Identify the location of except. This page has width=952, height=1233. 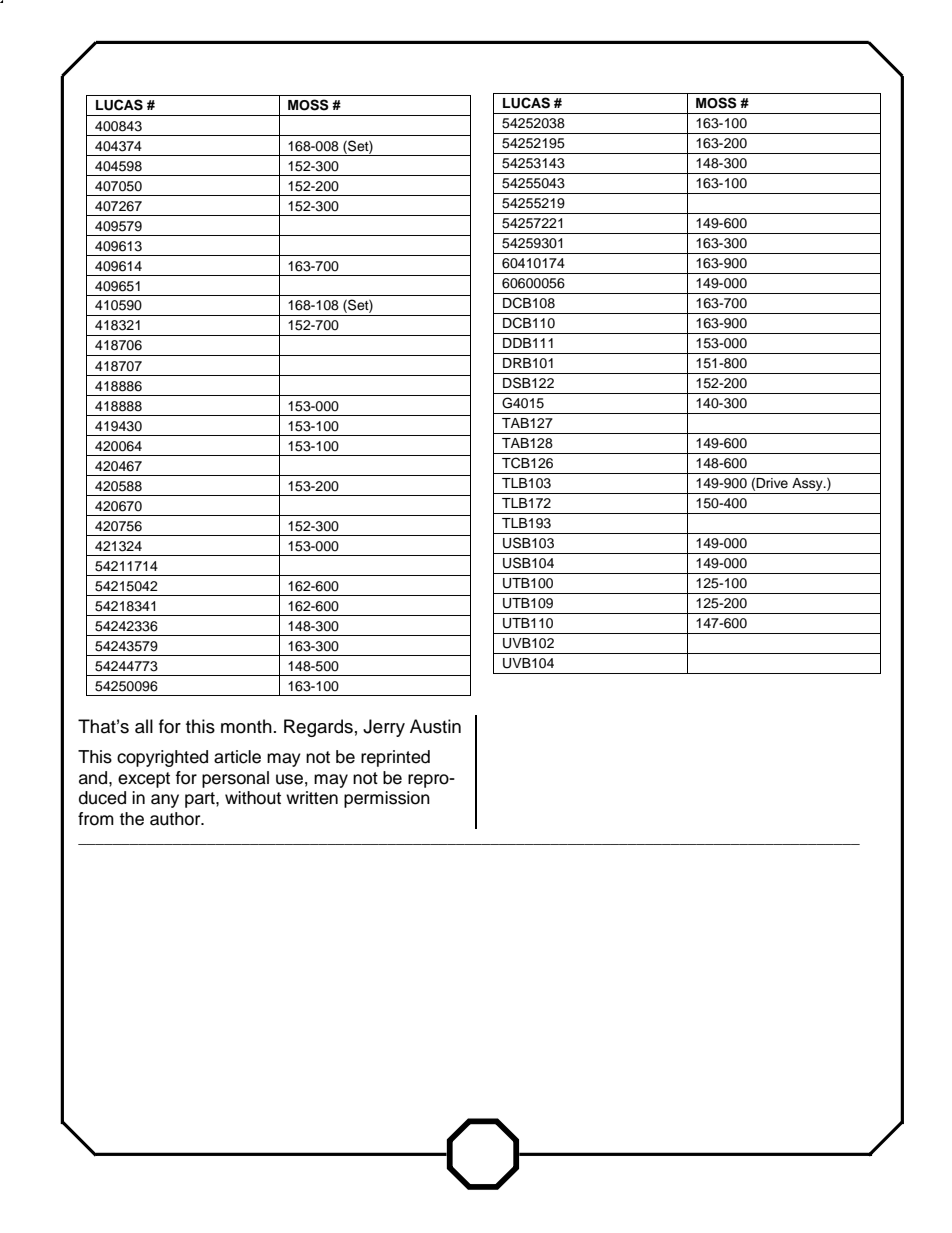
(144, 780).
